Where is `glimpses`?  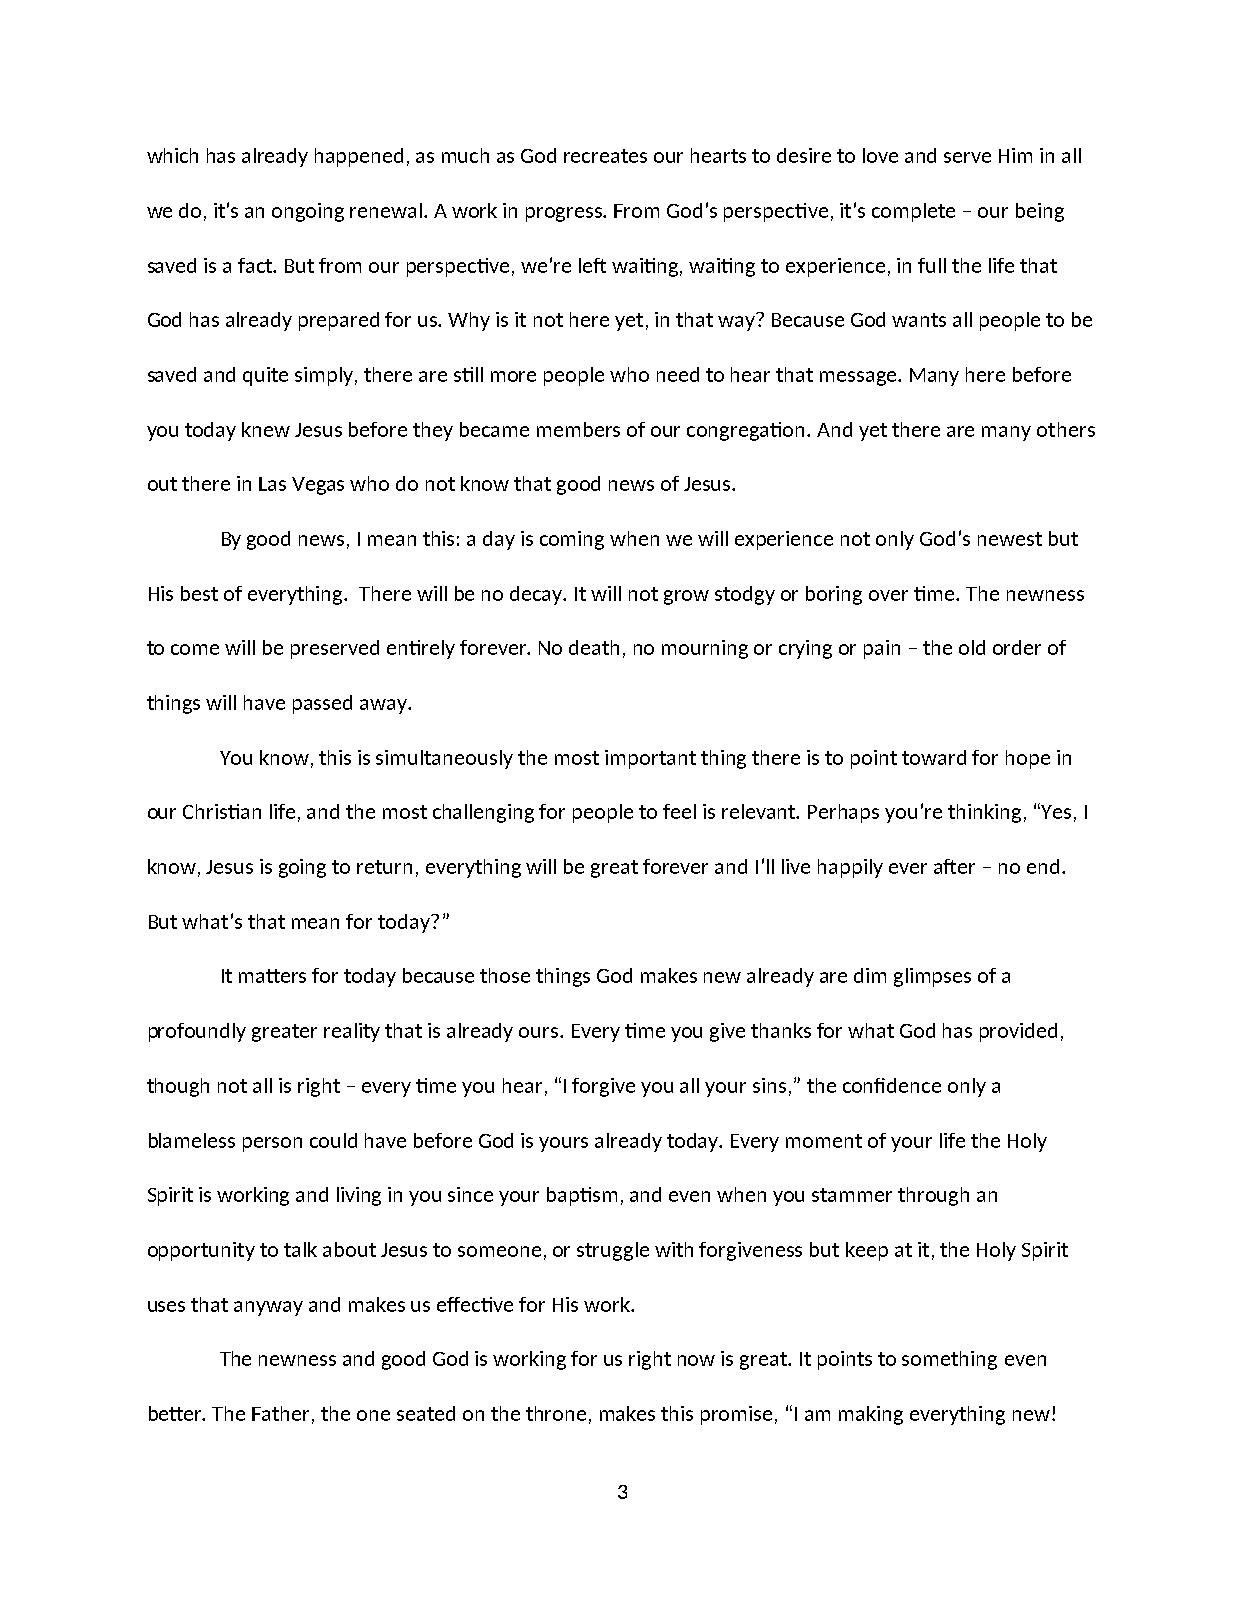 glimpses is located at coordinates (932, 977).
